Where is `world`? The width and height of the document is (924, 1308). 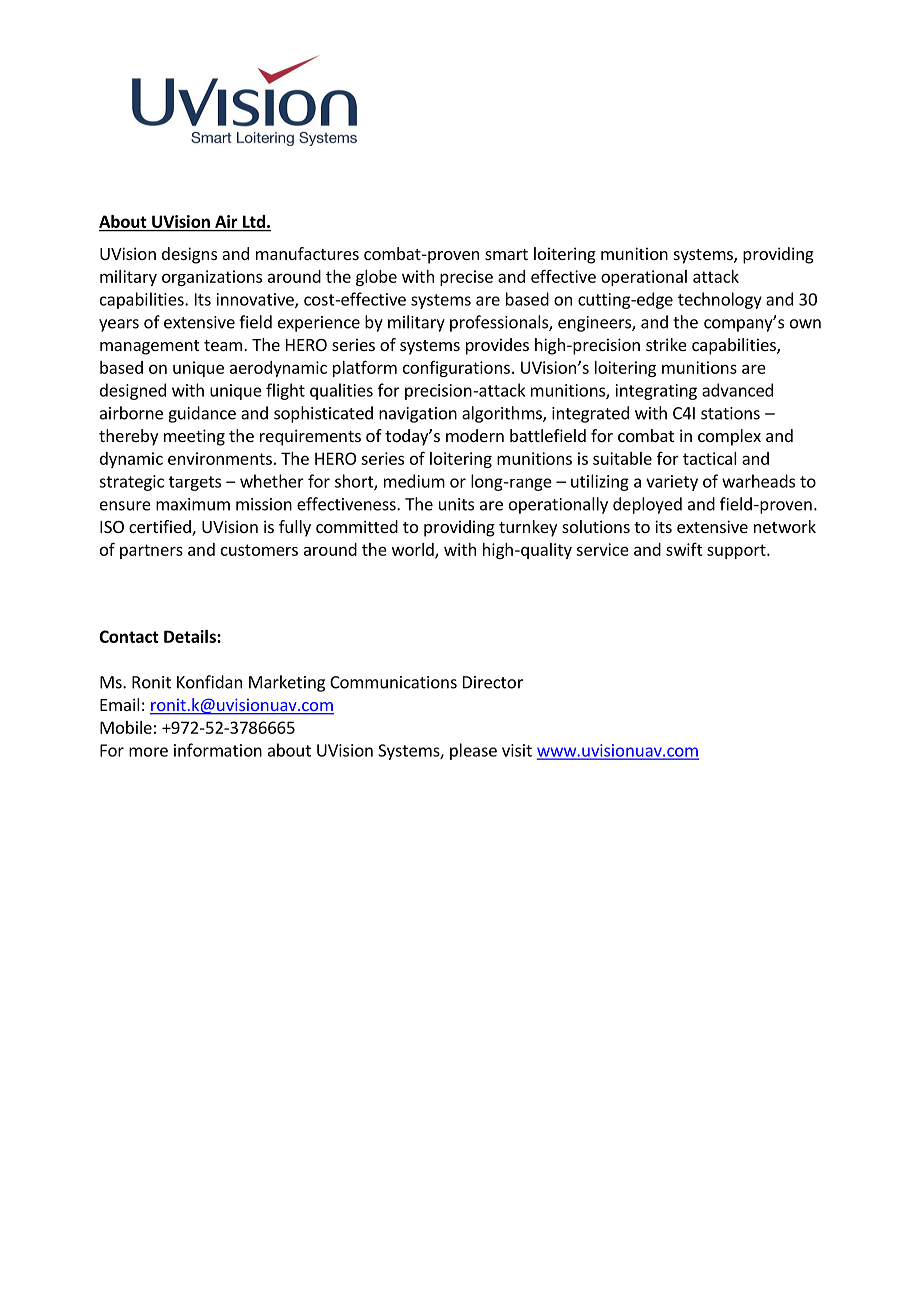
world is located at coordinates (414, 550).
